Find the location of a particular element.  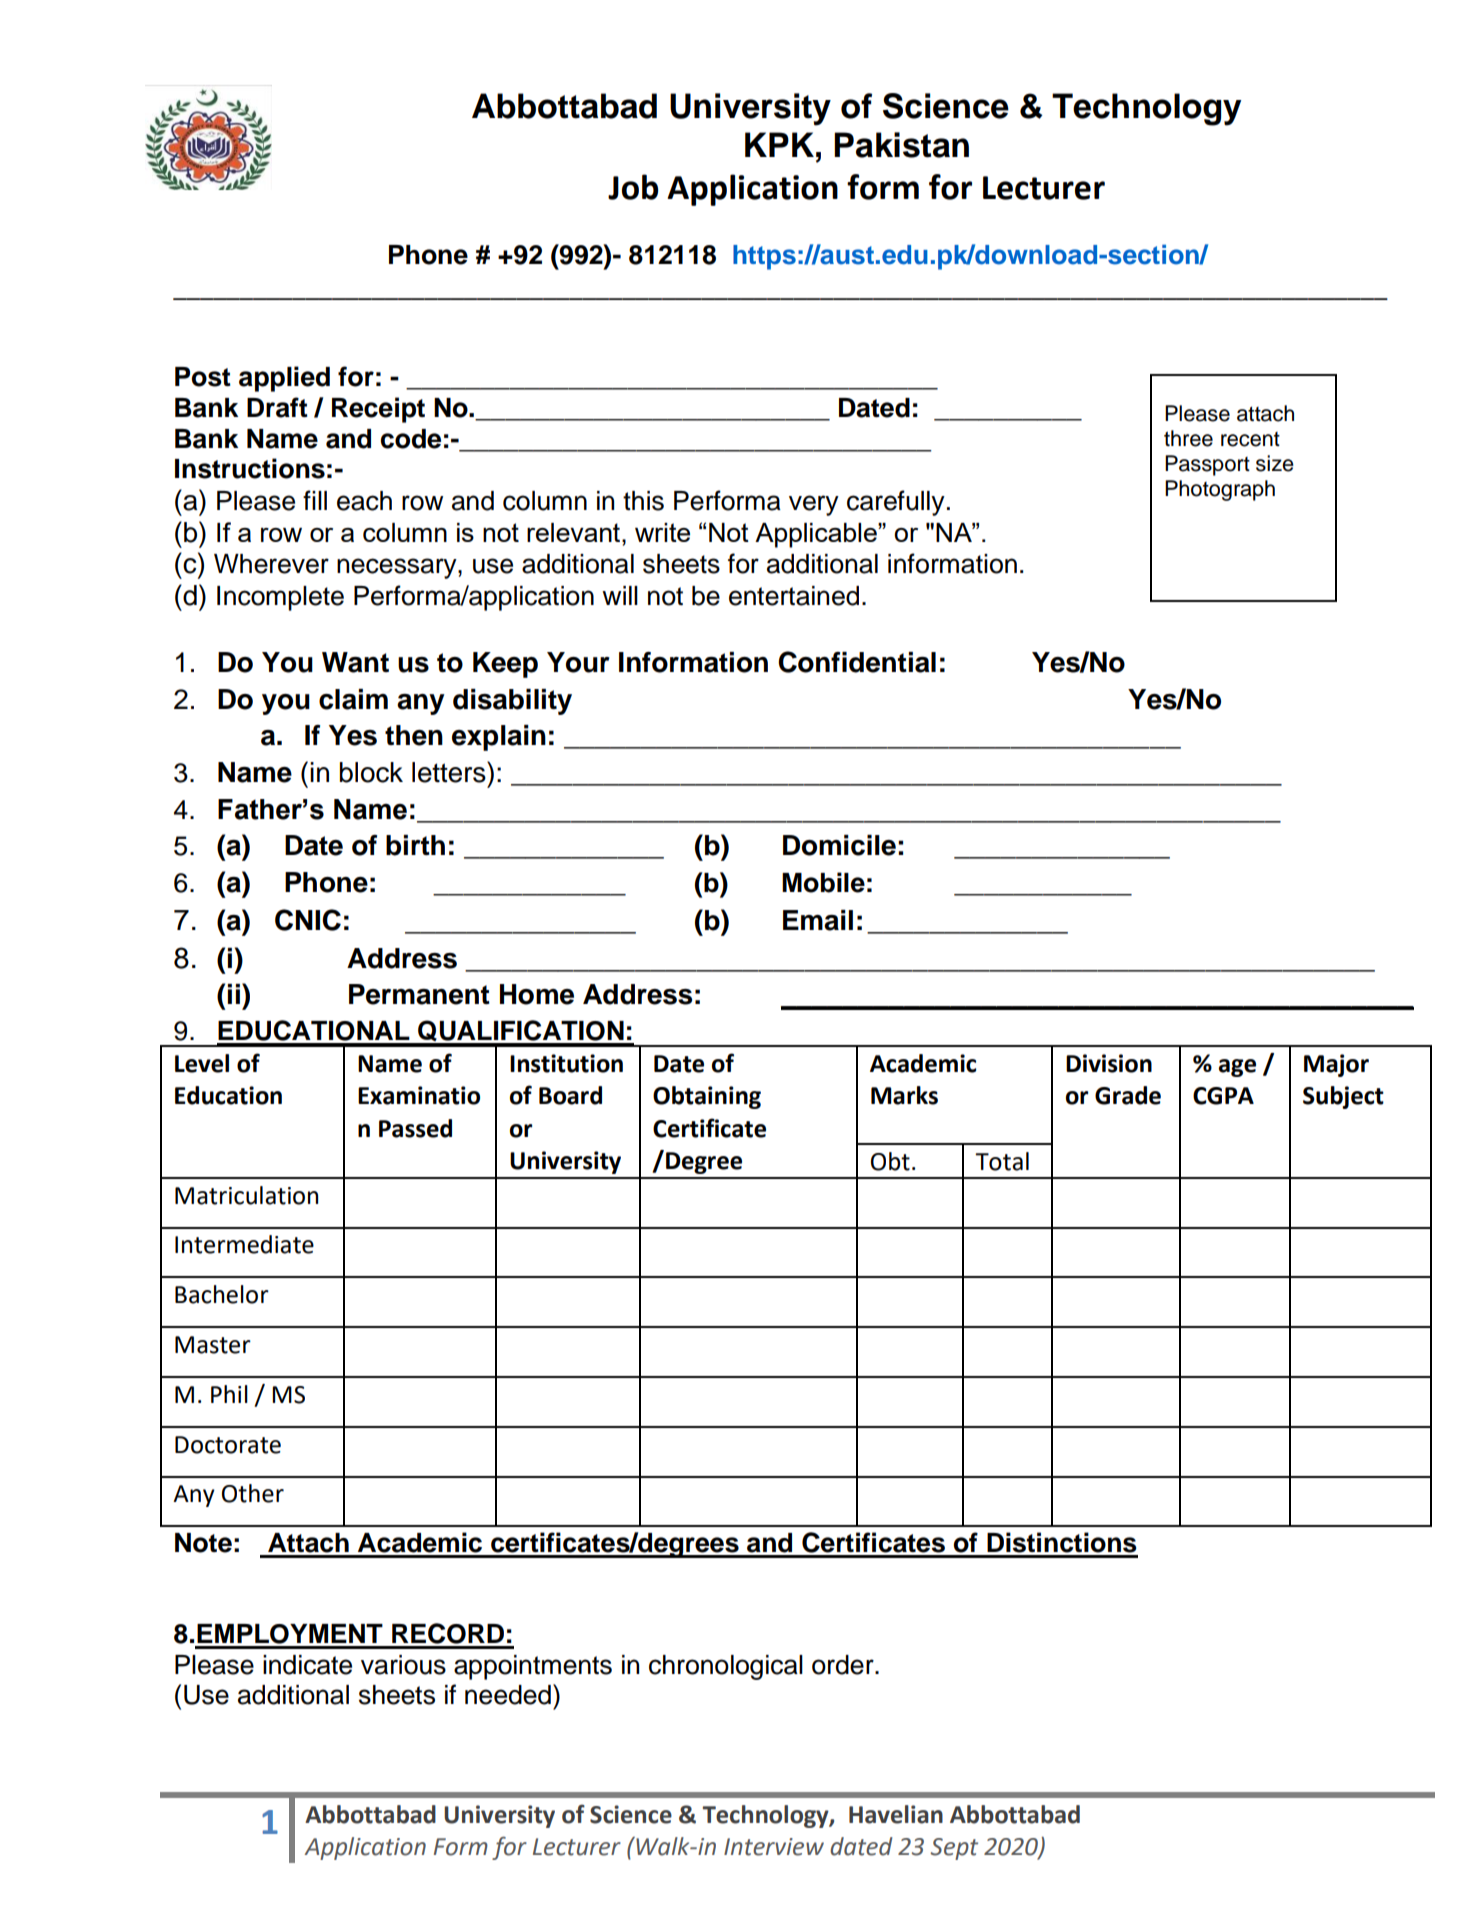

Interview is located at coordinates (774, 1847).
